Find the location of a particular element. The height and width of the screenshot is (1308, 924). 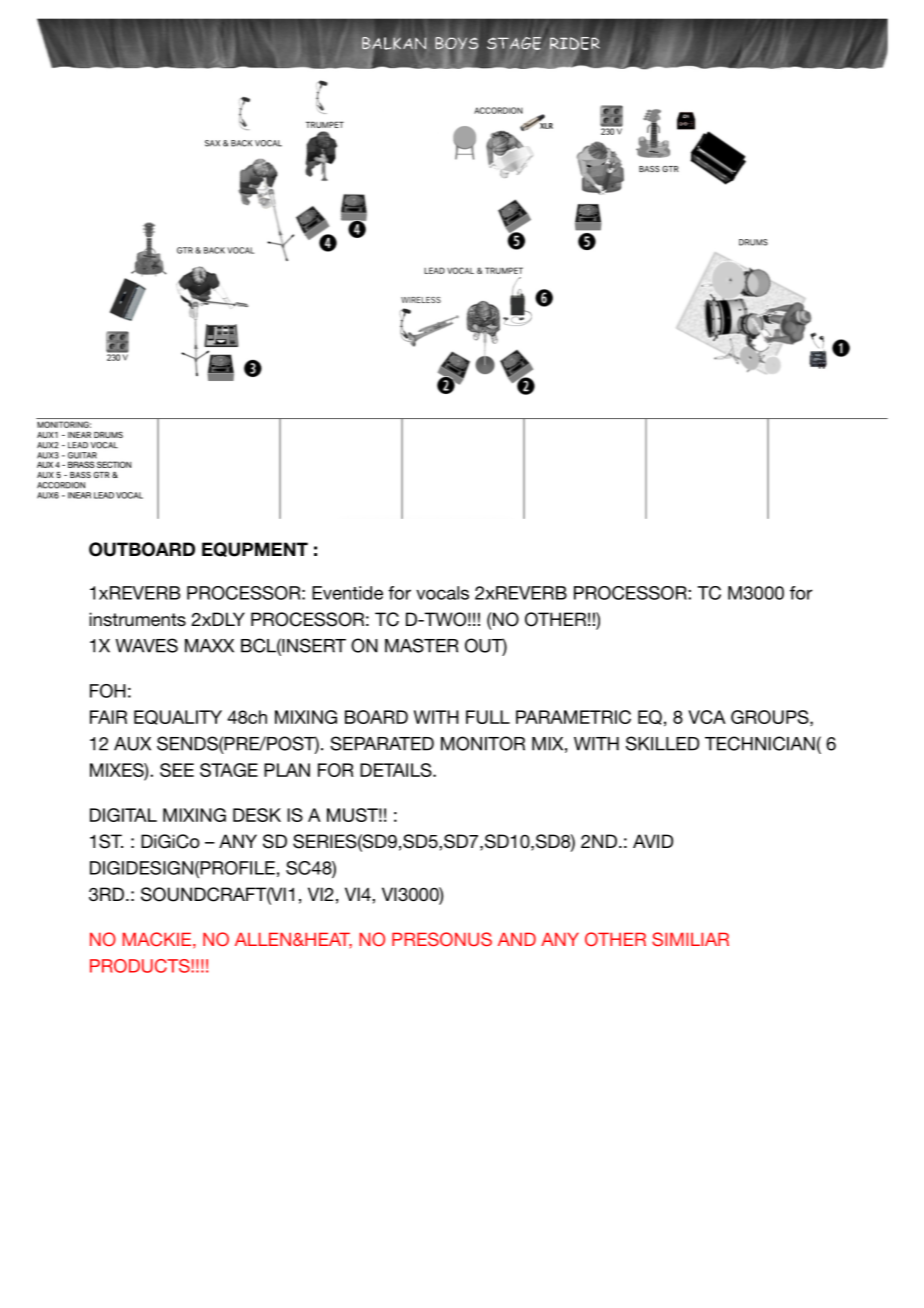

MASTER is located at coordinates (421, 645).
